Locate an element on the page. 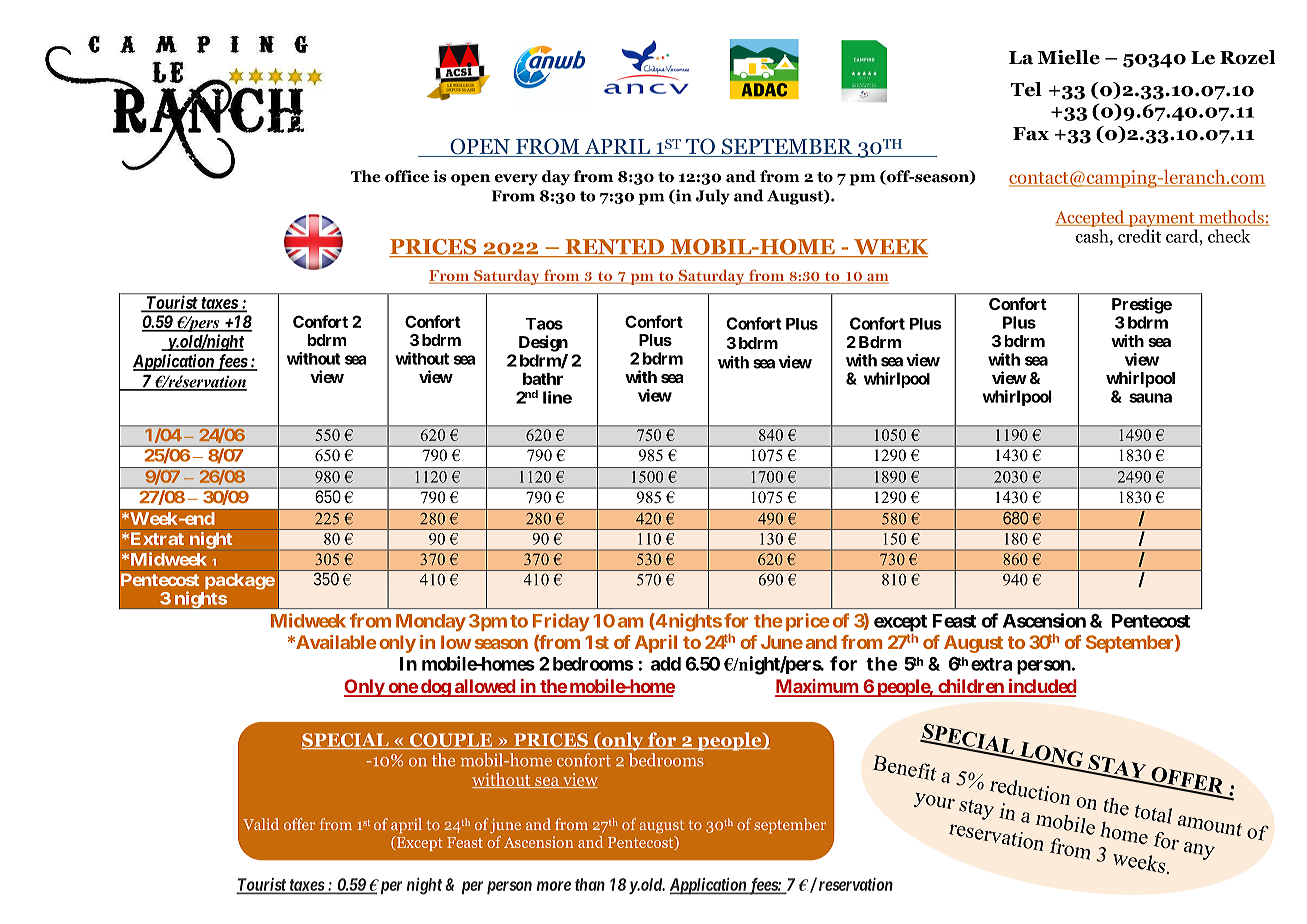  Maximum is located at coordinates (817, 687).
